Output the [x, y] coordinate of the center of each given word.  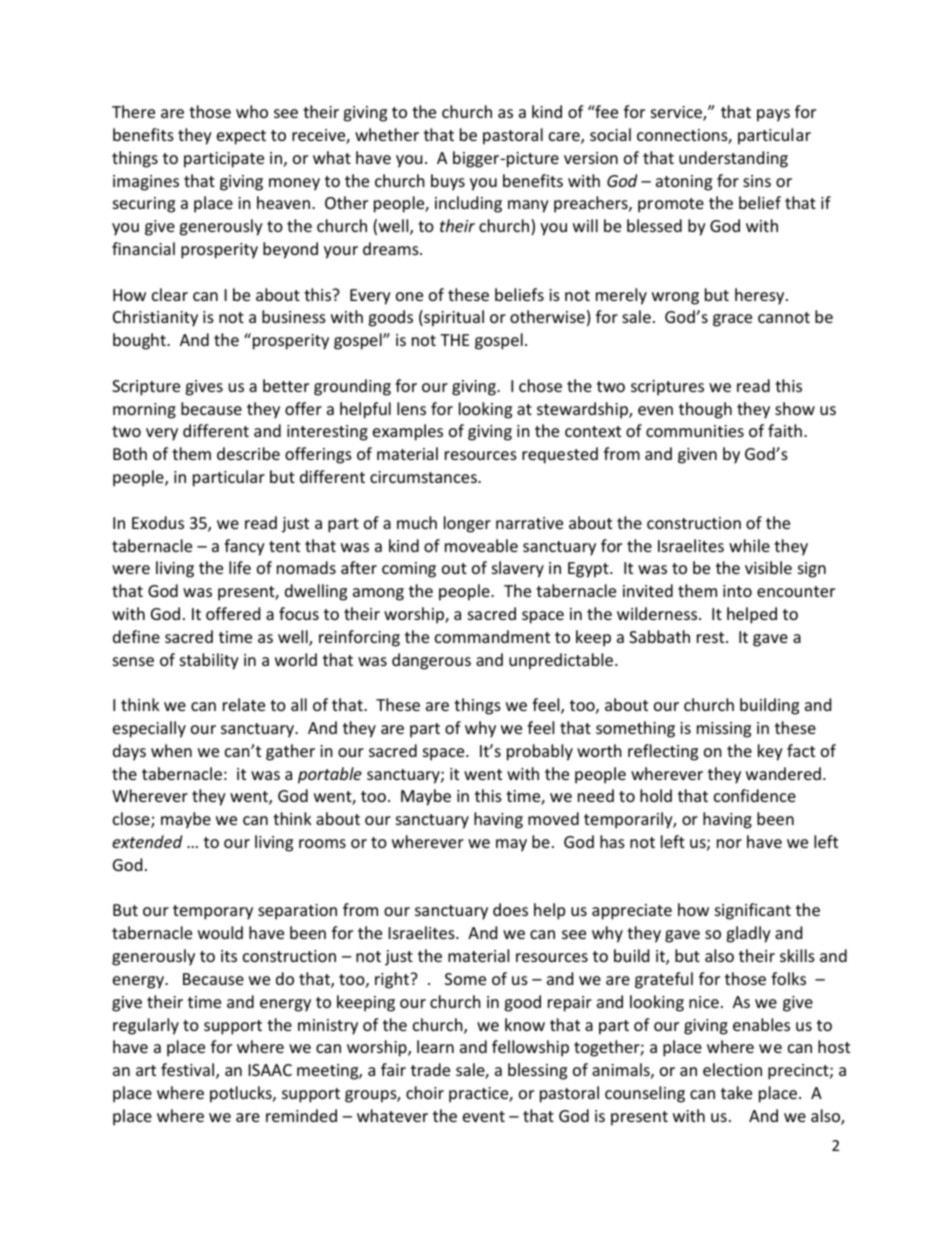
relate [244, 704]
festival [189, 1071]
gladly [748, 934]
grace [732, 320]
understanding [733, 159]
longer [467, 524]
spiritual [453, 318]
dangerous [431, 661]
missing [724, 730]
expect [241, 137]
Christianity [155, 318]
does [510, 909]
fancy [244, 547]
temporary [213, 912]
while [749, 545]
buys [448, 182]
